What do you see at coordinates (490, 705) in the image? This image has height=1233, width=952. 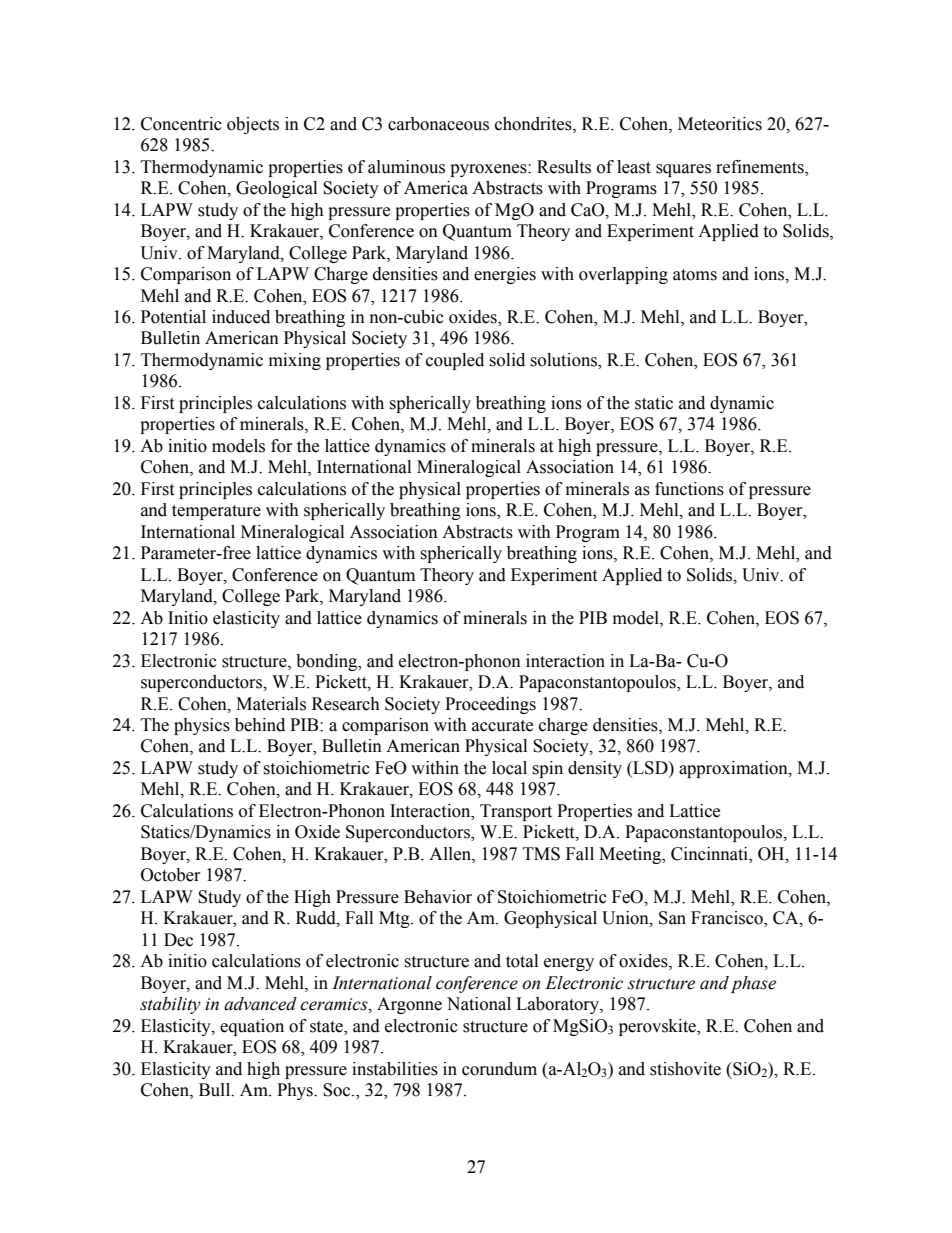 I see `Proceedings` at bounding box center [490, 705].
